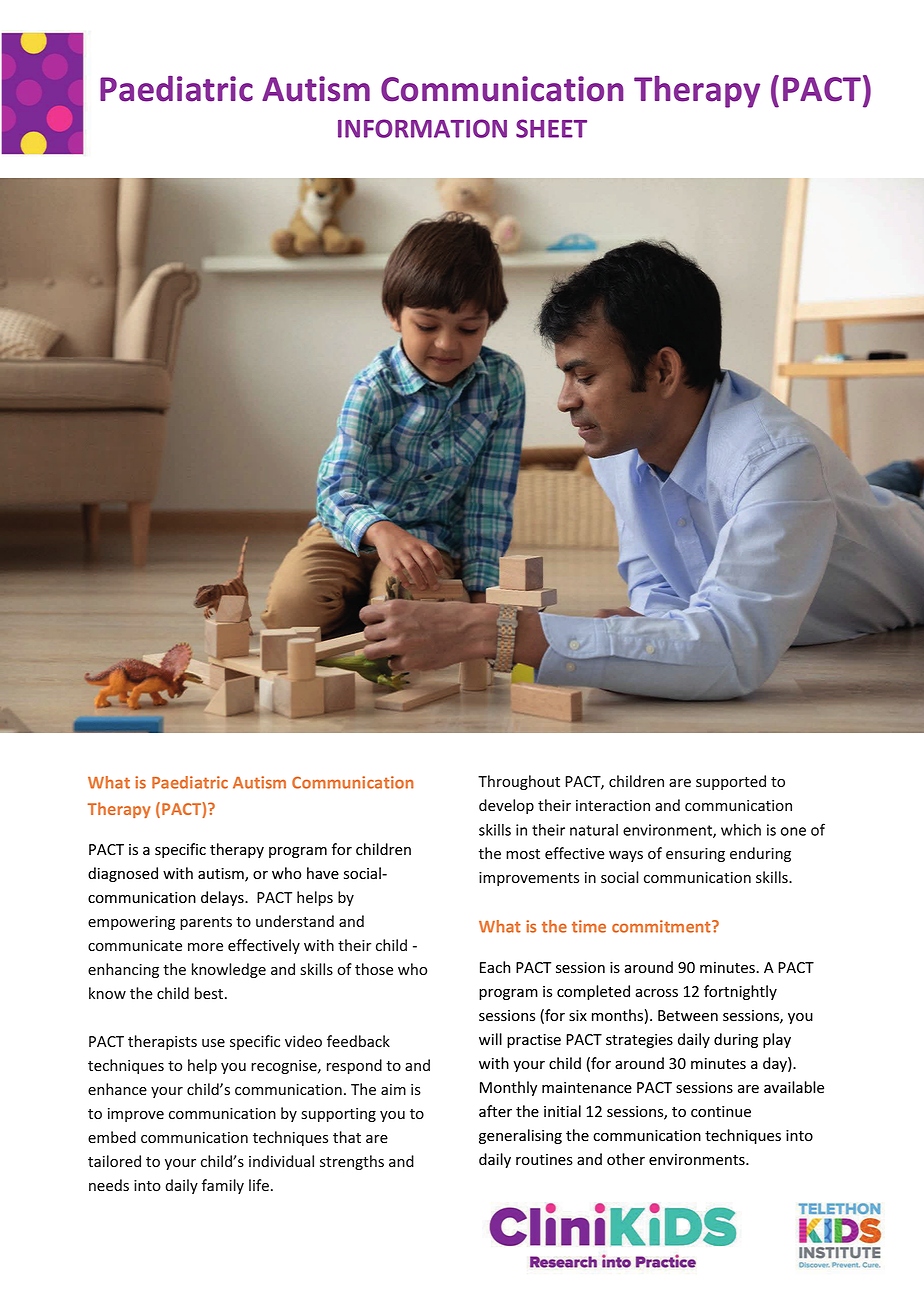 This page has height=1308, width=924. What do you see at coordinates (506, 806) in the page?
I see `develop` at bounding box center [506, 806].
